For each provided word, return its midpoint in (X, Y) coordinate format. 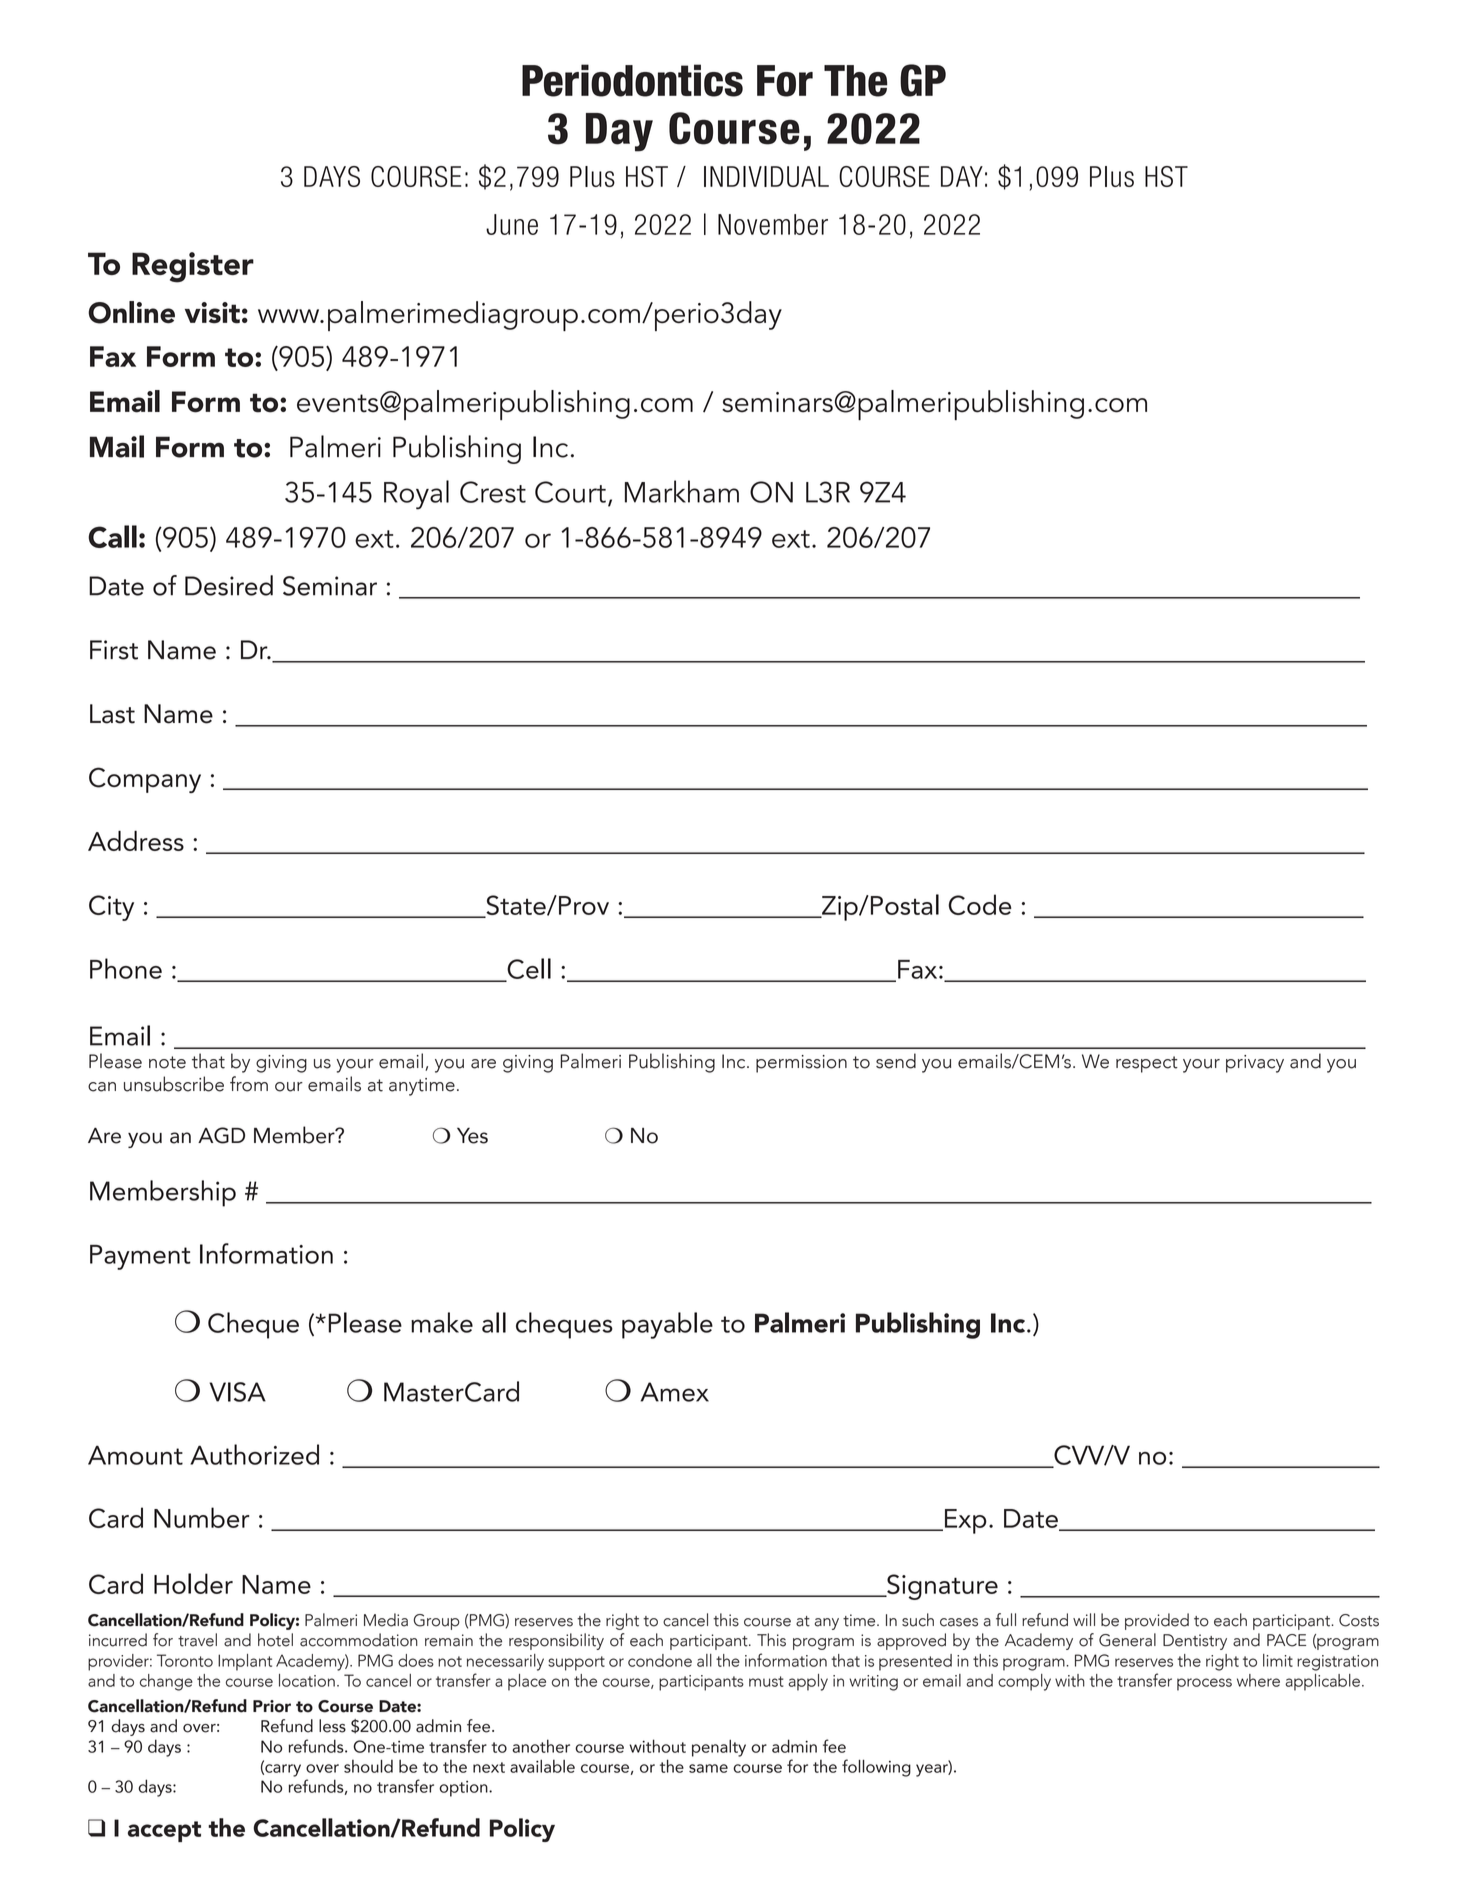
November (773, 224)
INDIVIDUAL (766, 176)
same (708, 1768)
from (249, 1084)
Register (193, 267)
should (368, 1766)
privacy (1255, 1064)
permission (801, 1064)
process (1204, 1684)
